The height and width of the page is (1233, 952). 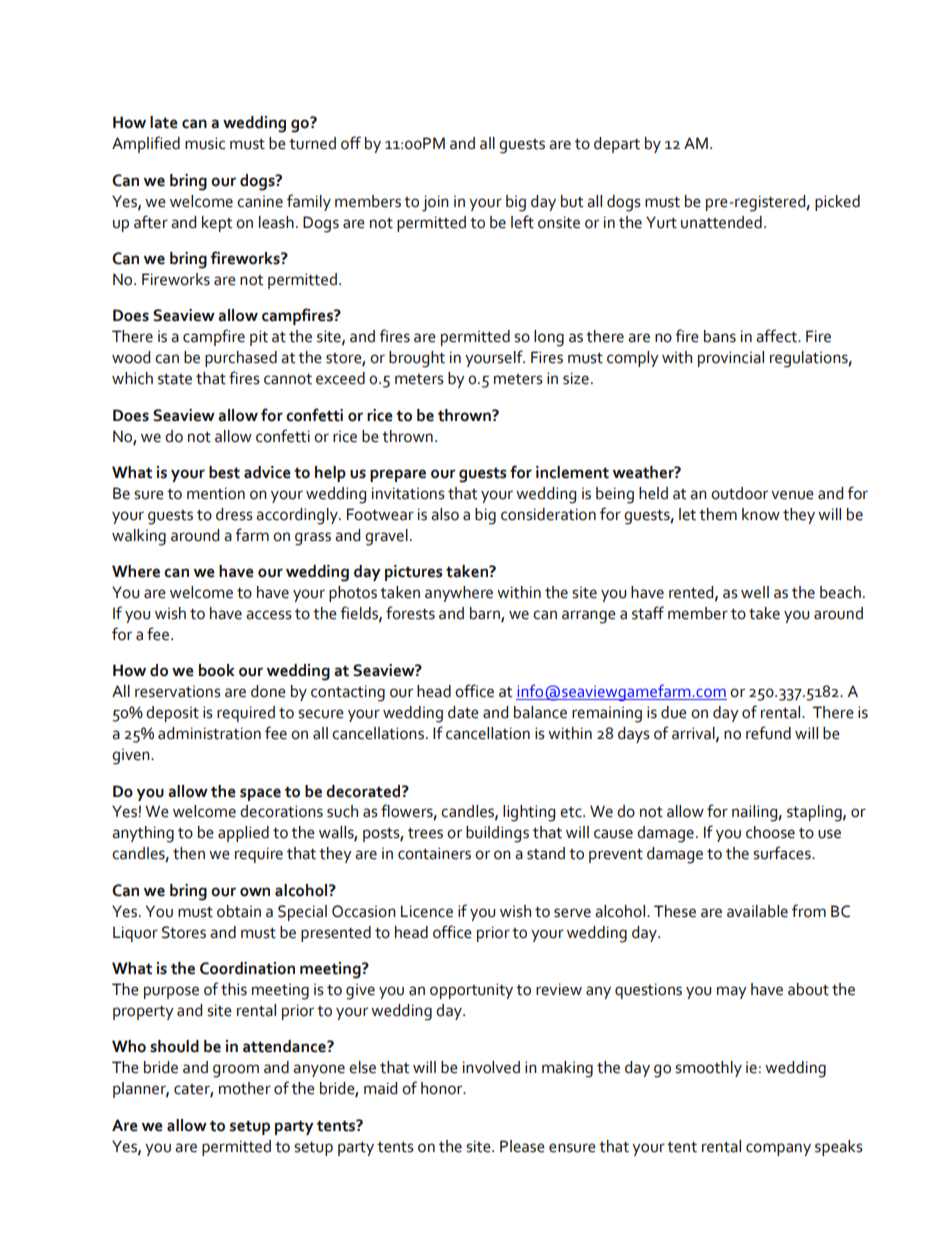 What do you see at coordinates (755, 592) in the page?
I see `well` at bounding box center [755, 592].
